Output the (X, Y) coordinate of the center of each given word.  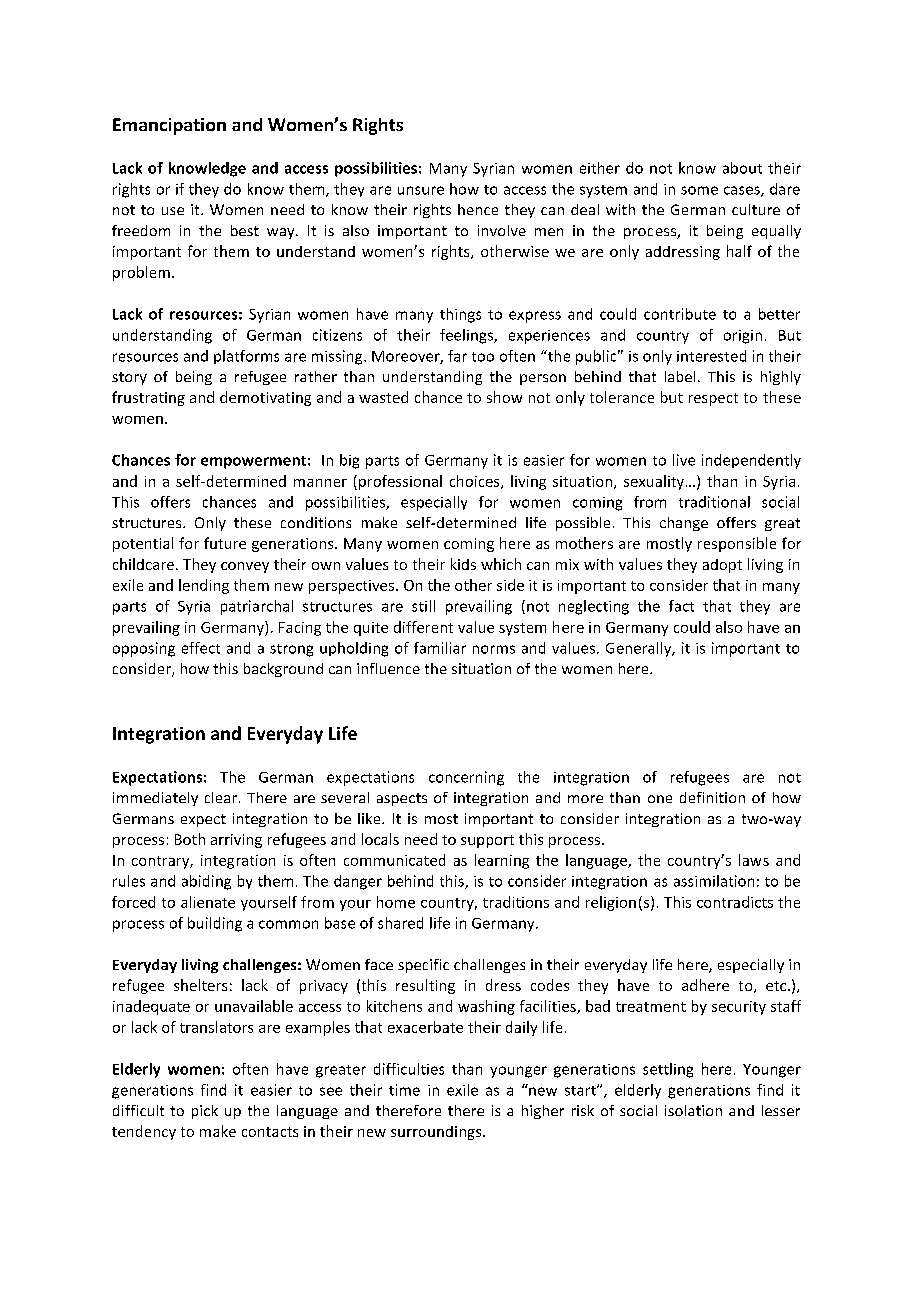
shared (400, 923)
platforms (246, 357)
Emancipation (169, 126)
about (742, 168)
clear (221, 797)
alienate (208, 902)
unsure (421, 190)
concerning (466, 778)
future (225, 543)
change (684, 524)
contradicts (735, 902)
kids (463, 564)
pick (205, 1112)
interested (711, 356)
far (457, 356)
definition (712, 797)
